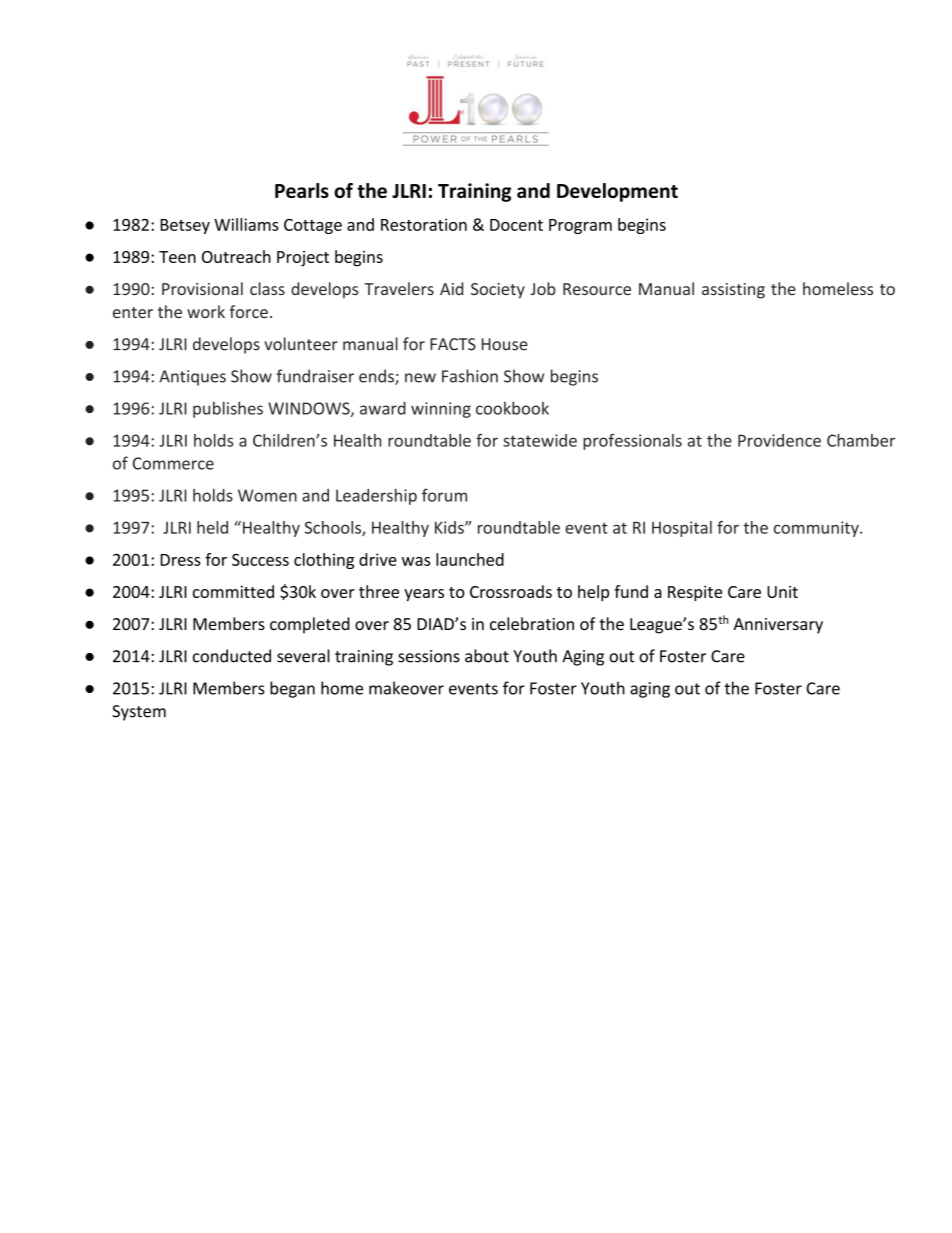  What do you see at coordinates (292, 689) in the document?
I see `began` at bounding box center [292, 689].
